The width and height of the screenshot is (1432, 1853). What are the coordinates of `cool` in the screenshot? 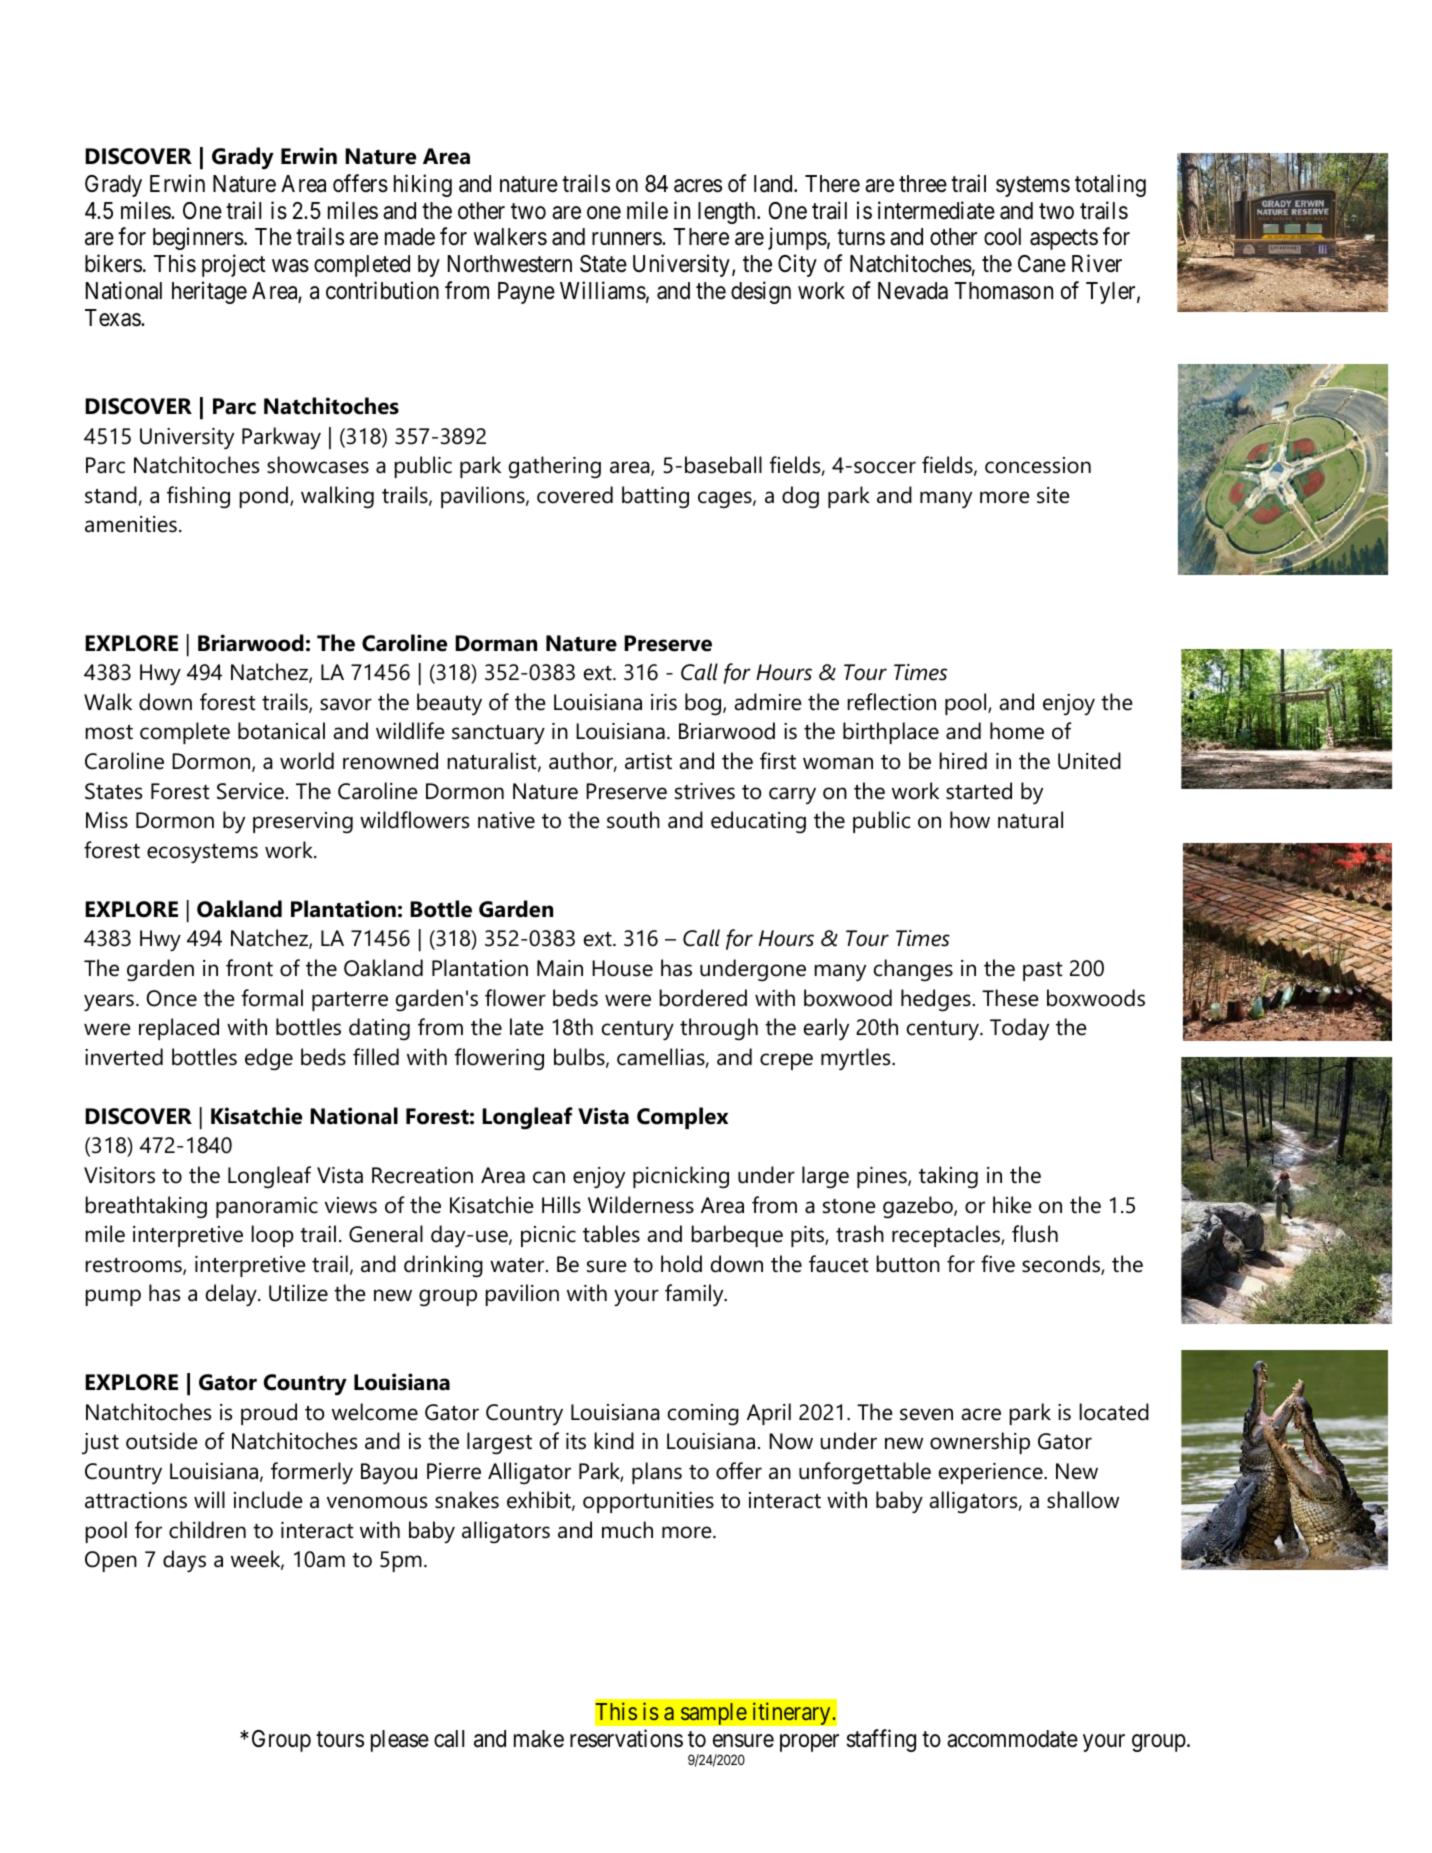 It's located at (1002, 237).
